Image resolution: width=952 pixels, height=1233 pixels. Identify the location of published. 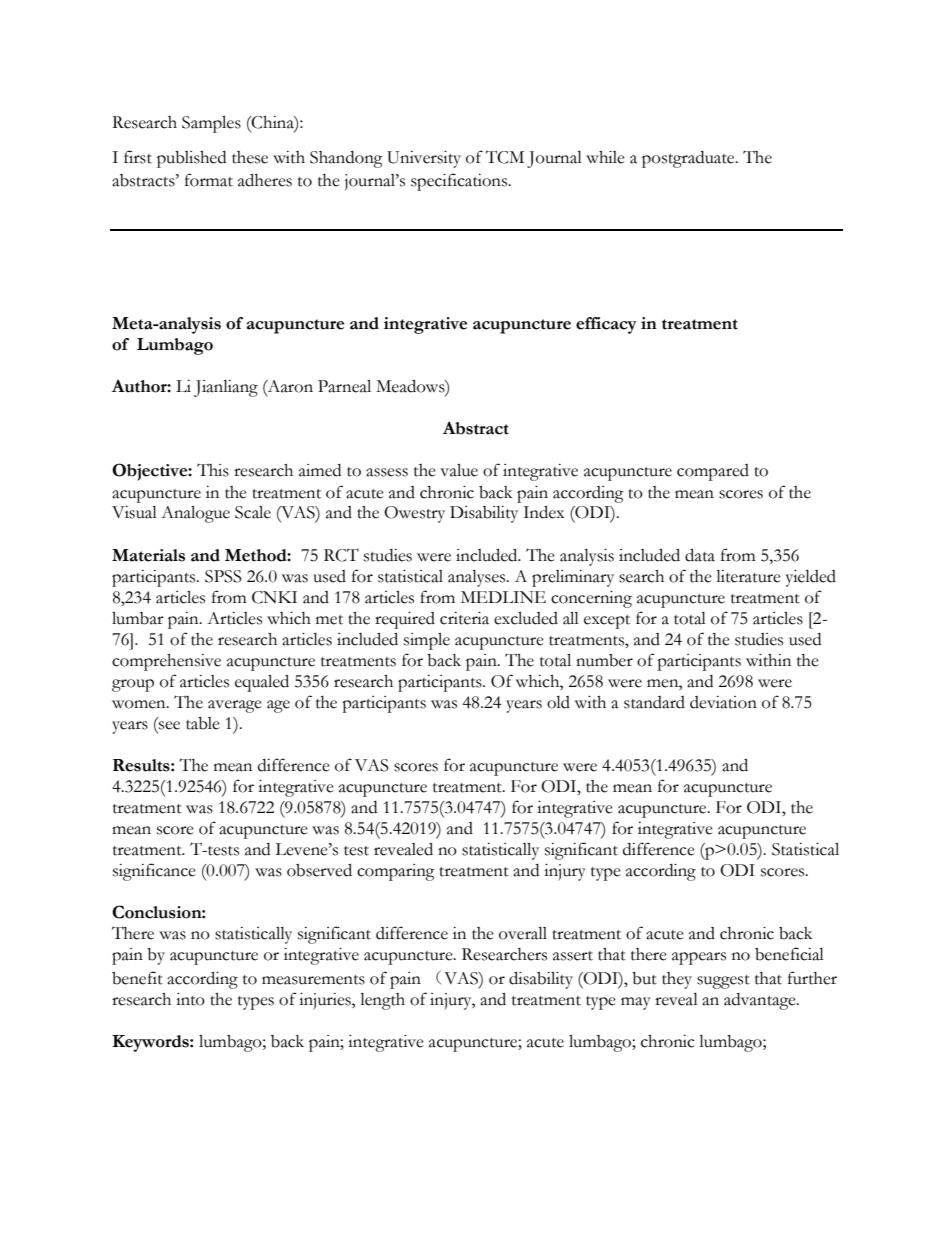
(191, 159).
